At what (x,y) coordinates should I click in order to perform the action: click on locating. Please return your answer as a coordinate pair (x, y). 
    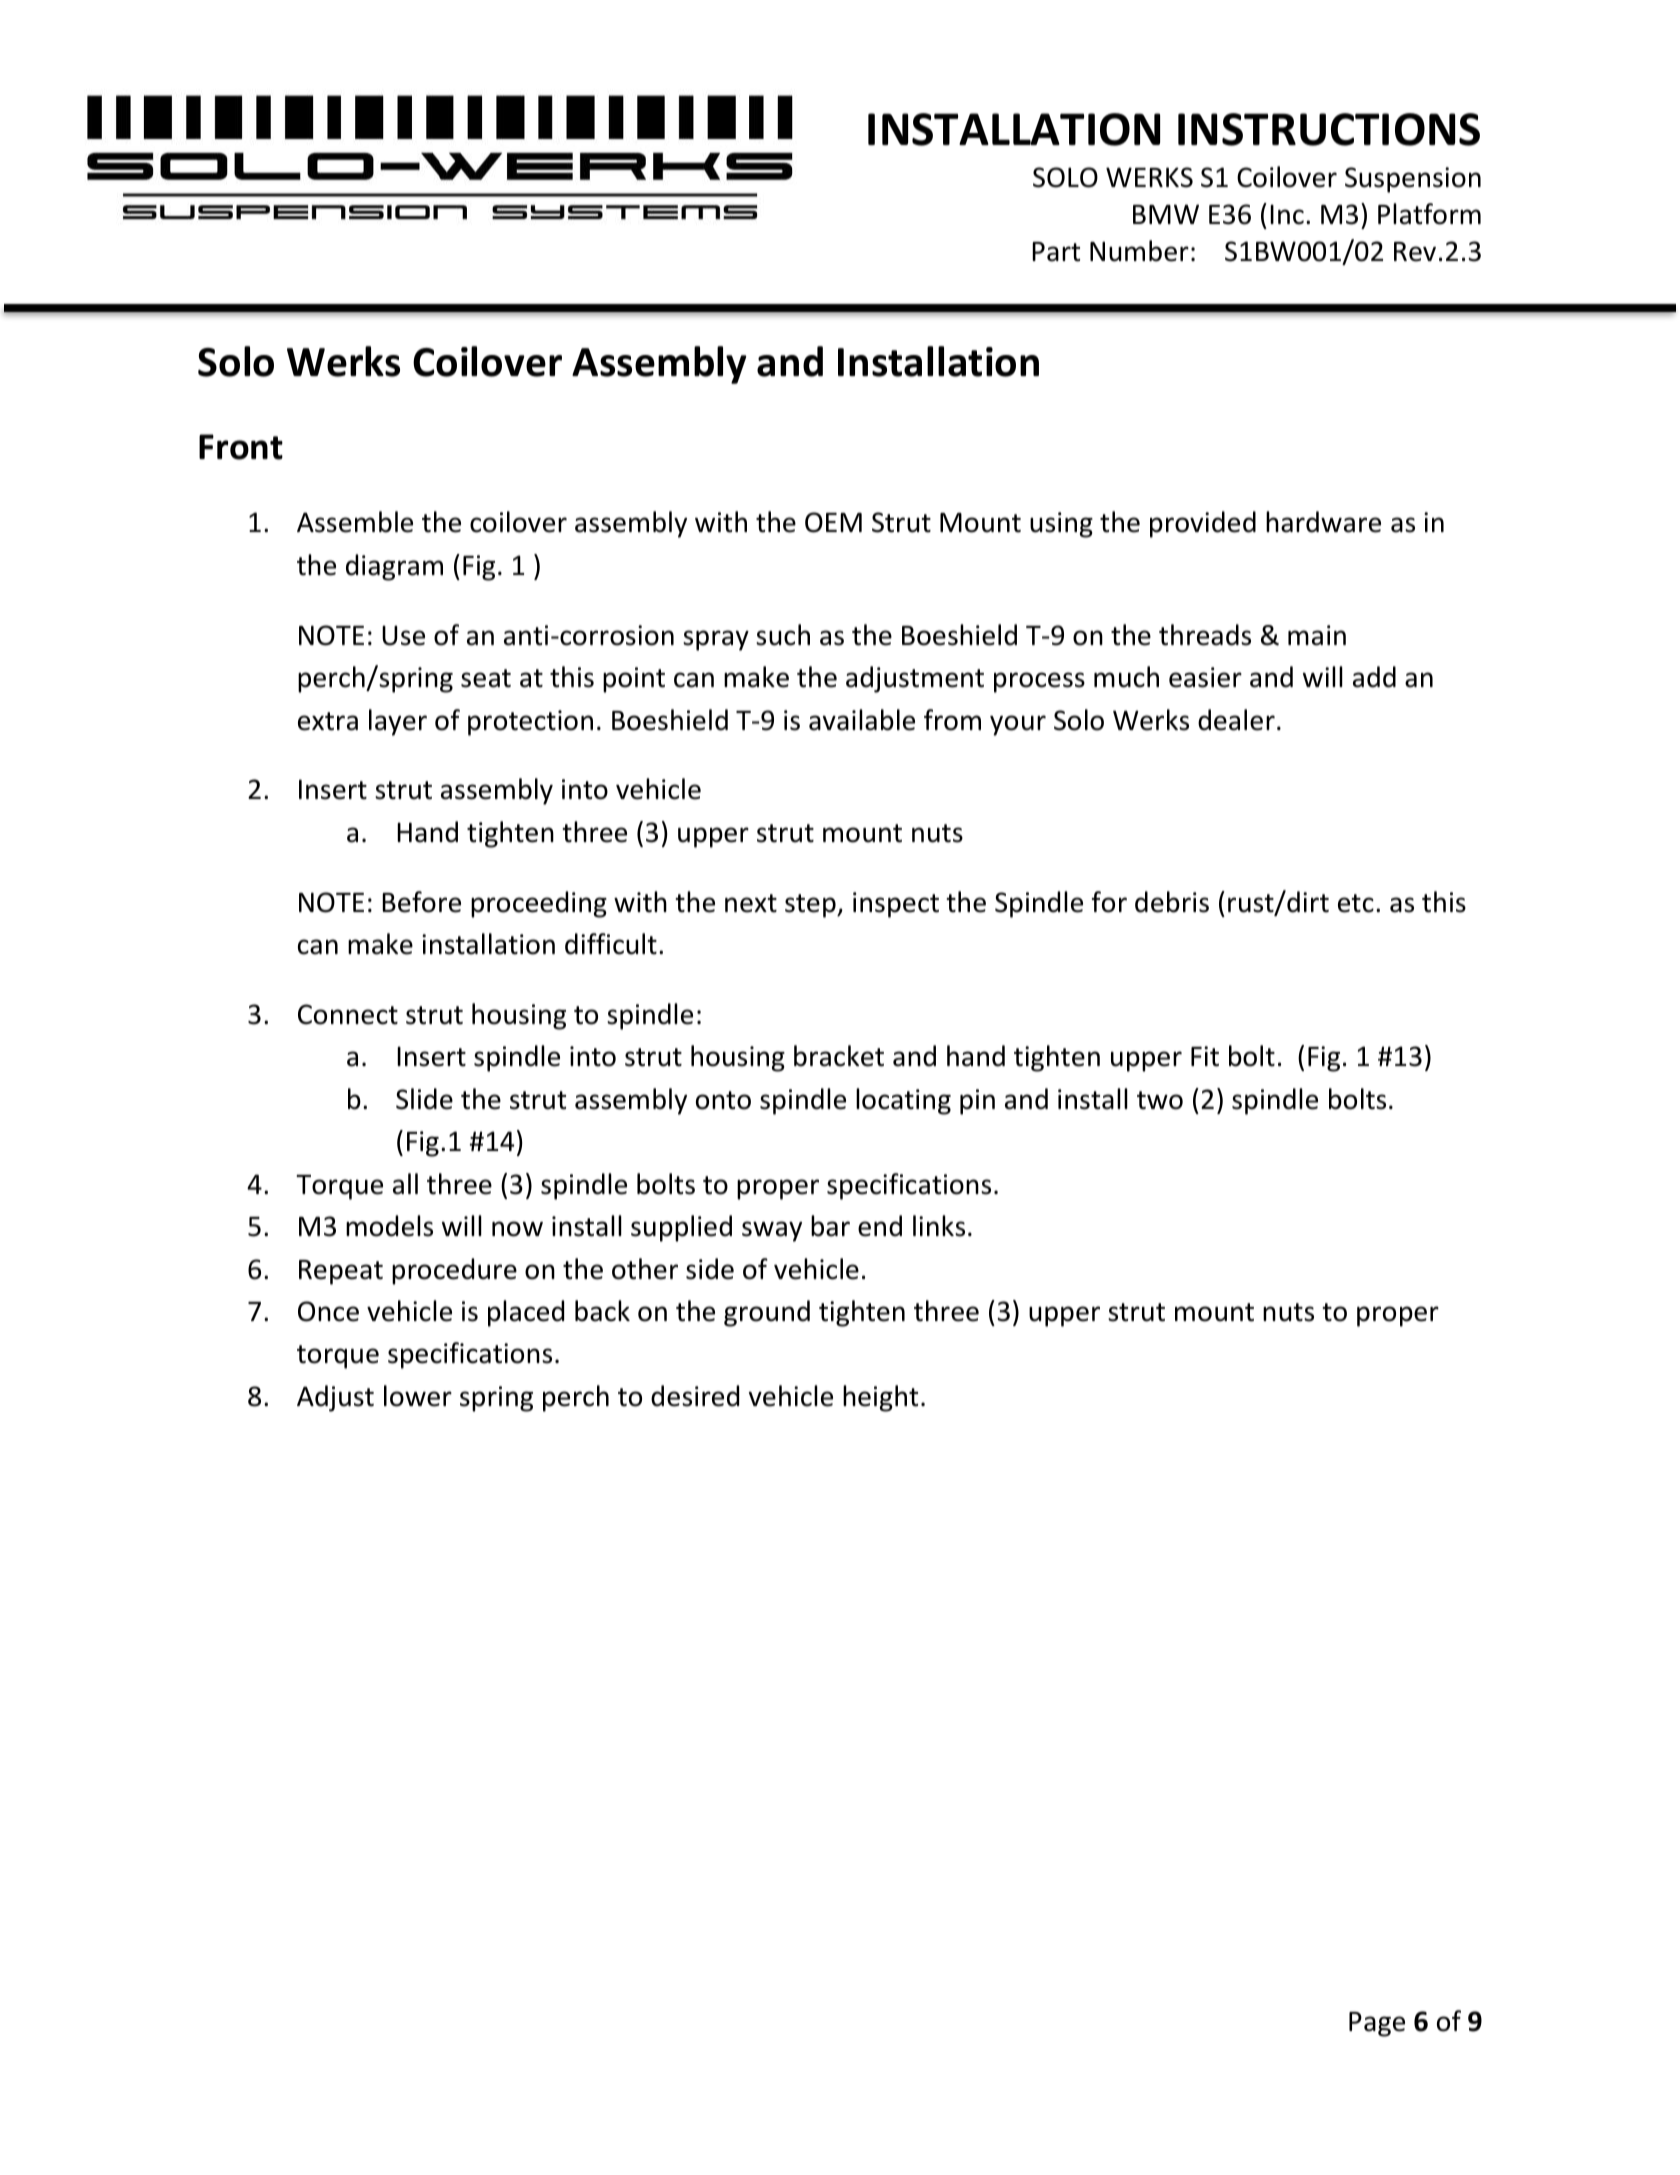
    Looking at the image, I should click on (903, 1101).
